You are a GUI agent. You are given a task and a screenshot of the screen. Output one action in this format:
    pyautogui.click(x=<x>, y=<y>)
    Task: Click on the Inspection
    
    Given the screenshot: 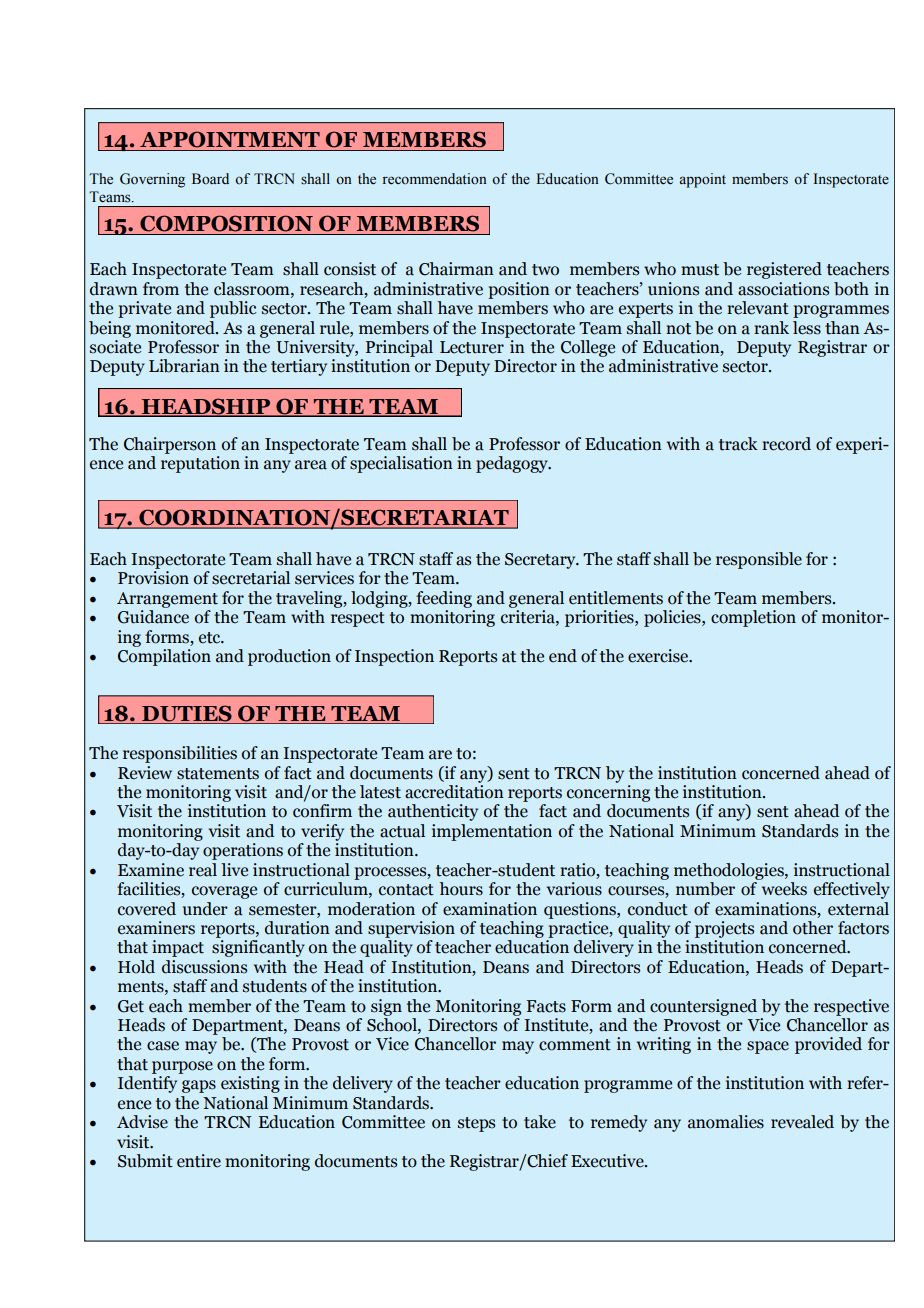 What is the action you would take?
    pyautogui.click(x=394, y=657)
